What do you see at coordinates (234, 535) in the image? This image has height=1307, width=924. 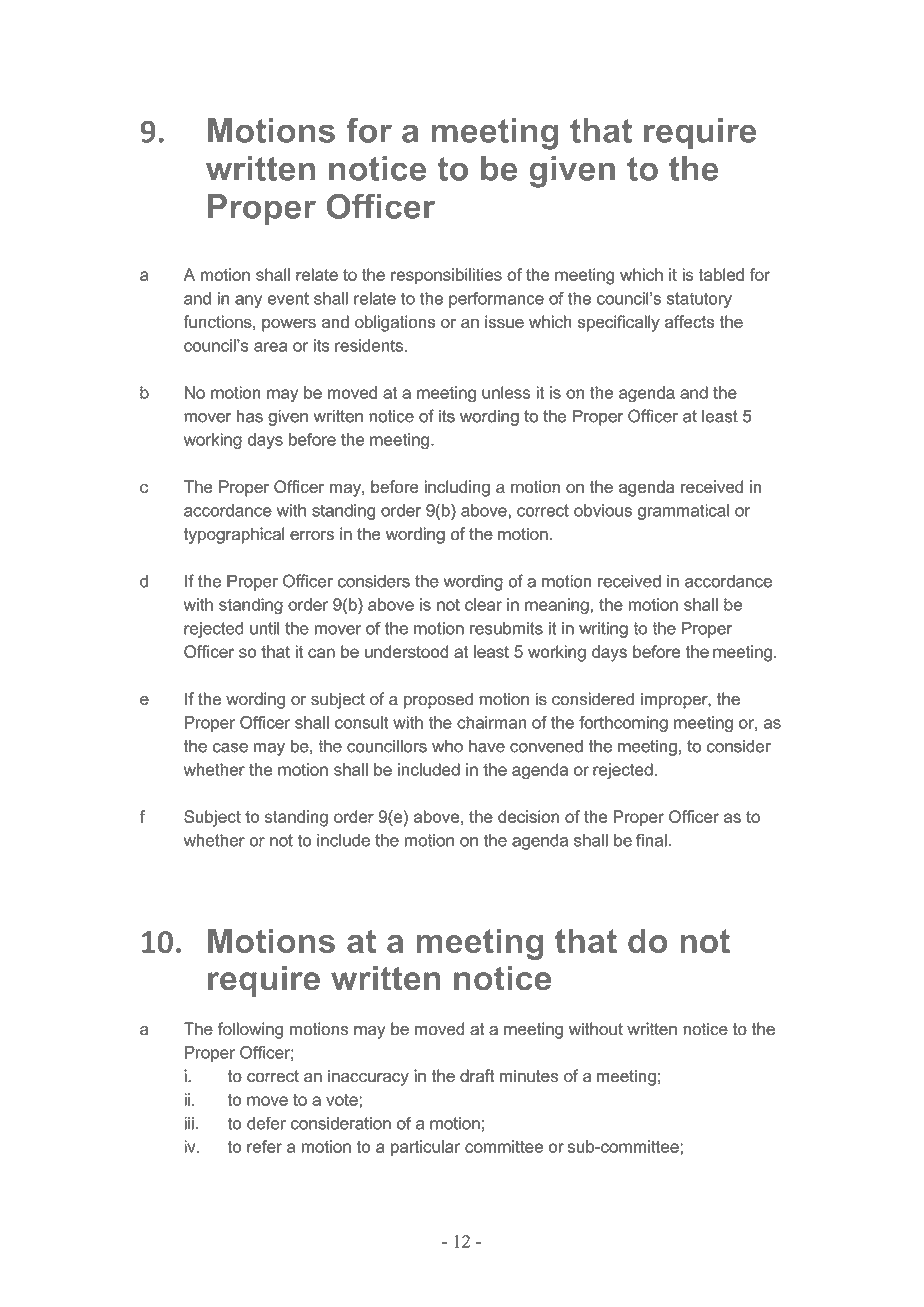 I see `typographical` at bounding box center [234, 535].
